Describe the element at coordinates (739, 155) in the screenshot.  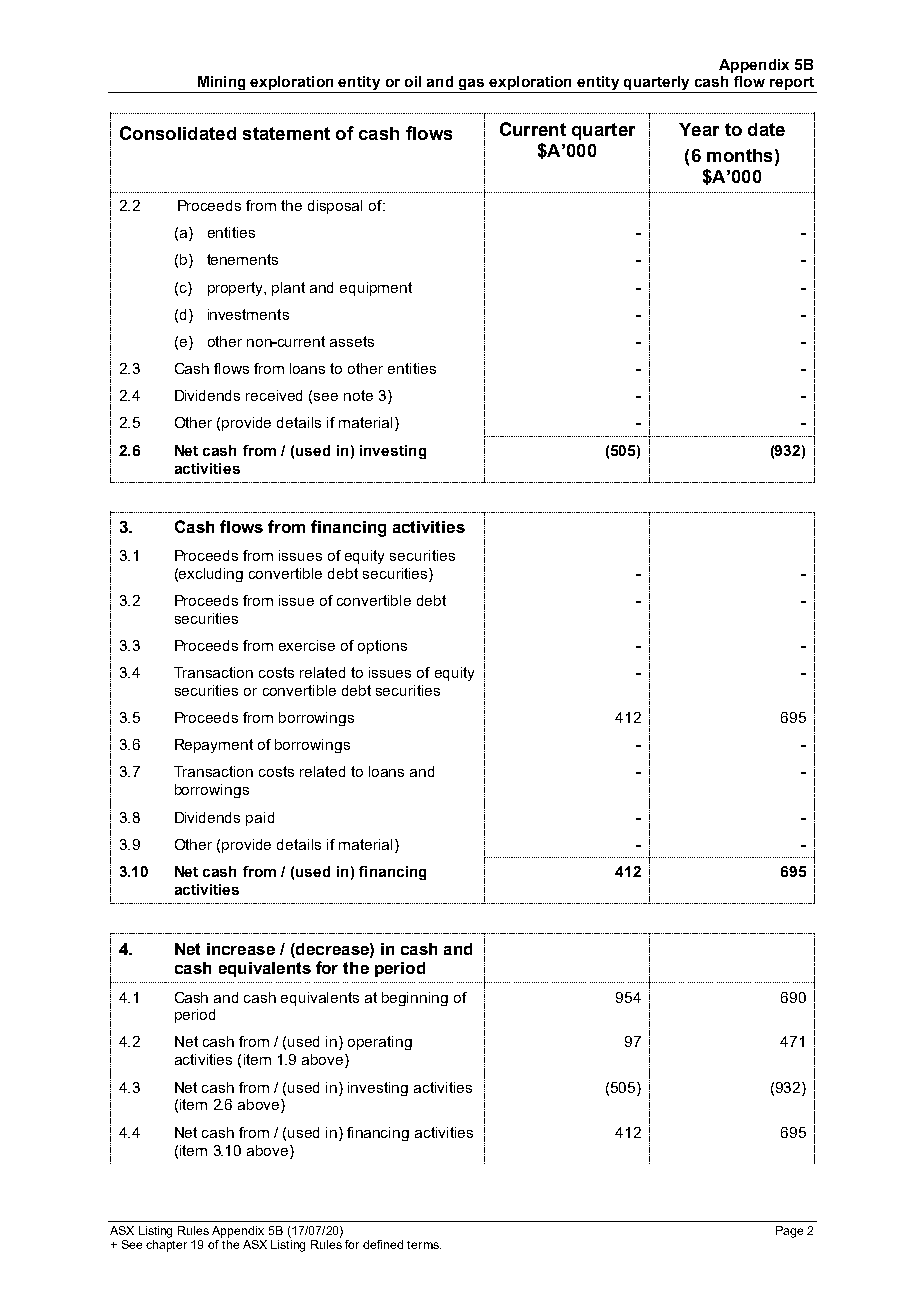
I see `months` at that location.
